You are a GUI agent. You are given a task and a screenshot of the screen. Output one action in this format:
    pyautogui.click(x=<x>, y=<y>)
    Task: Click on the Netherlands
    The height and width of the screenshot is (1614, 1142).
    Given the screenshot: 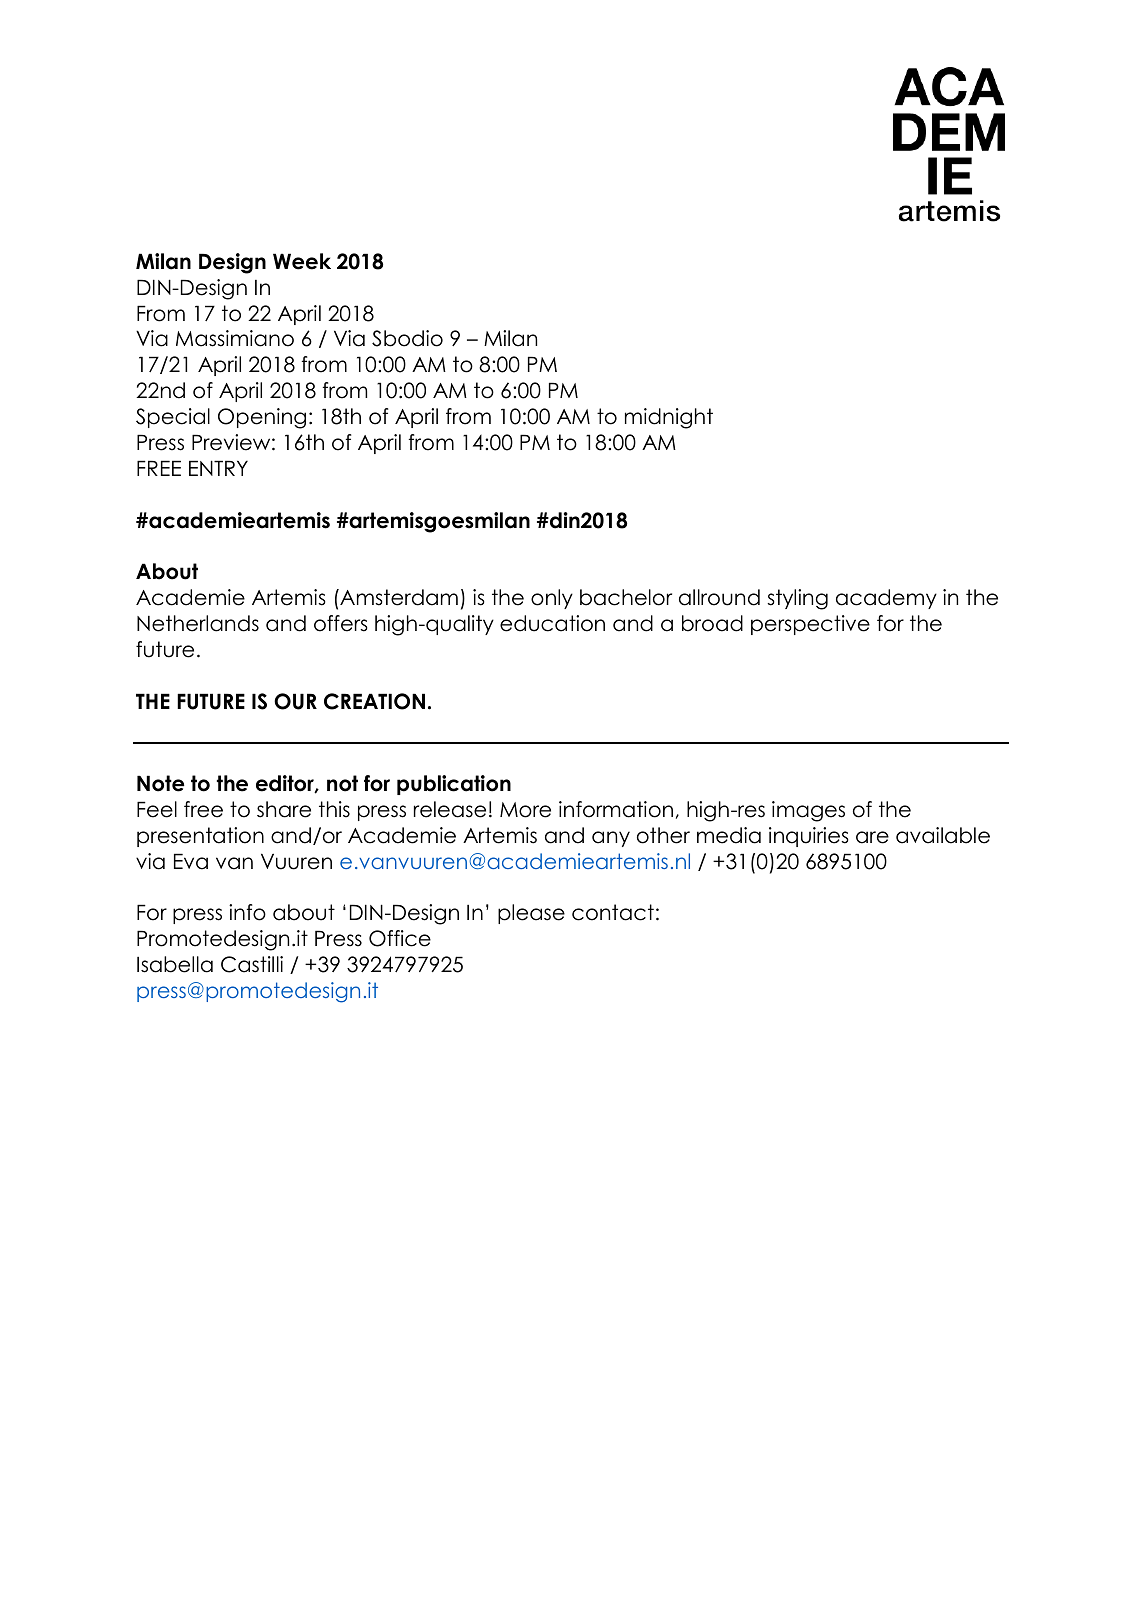 What is the action you would take?
    pyautogui.click(x=198, y=623)
